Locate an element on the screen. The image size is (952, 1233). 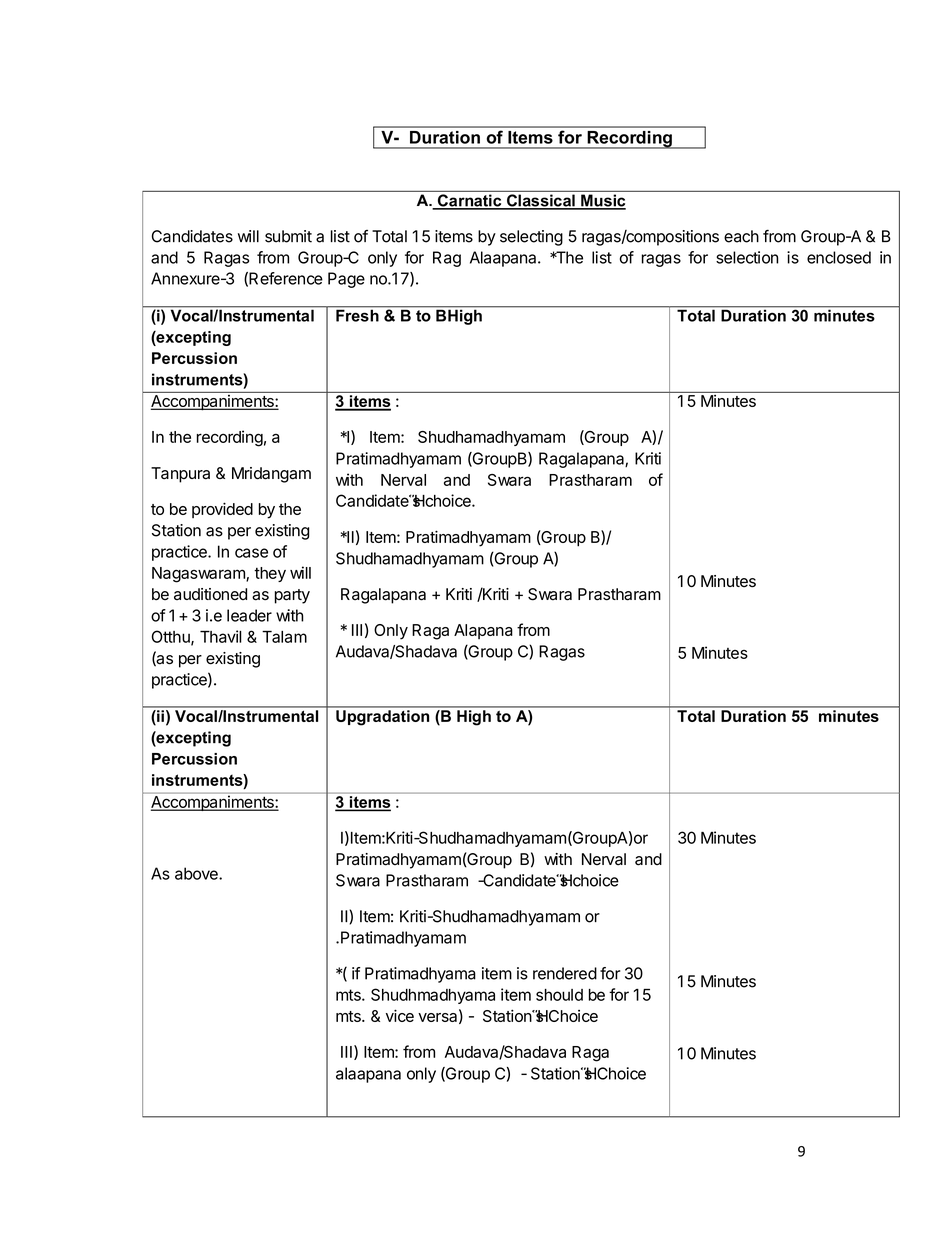
leader is located at coordinates (249, 615).
